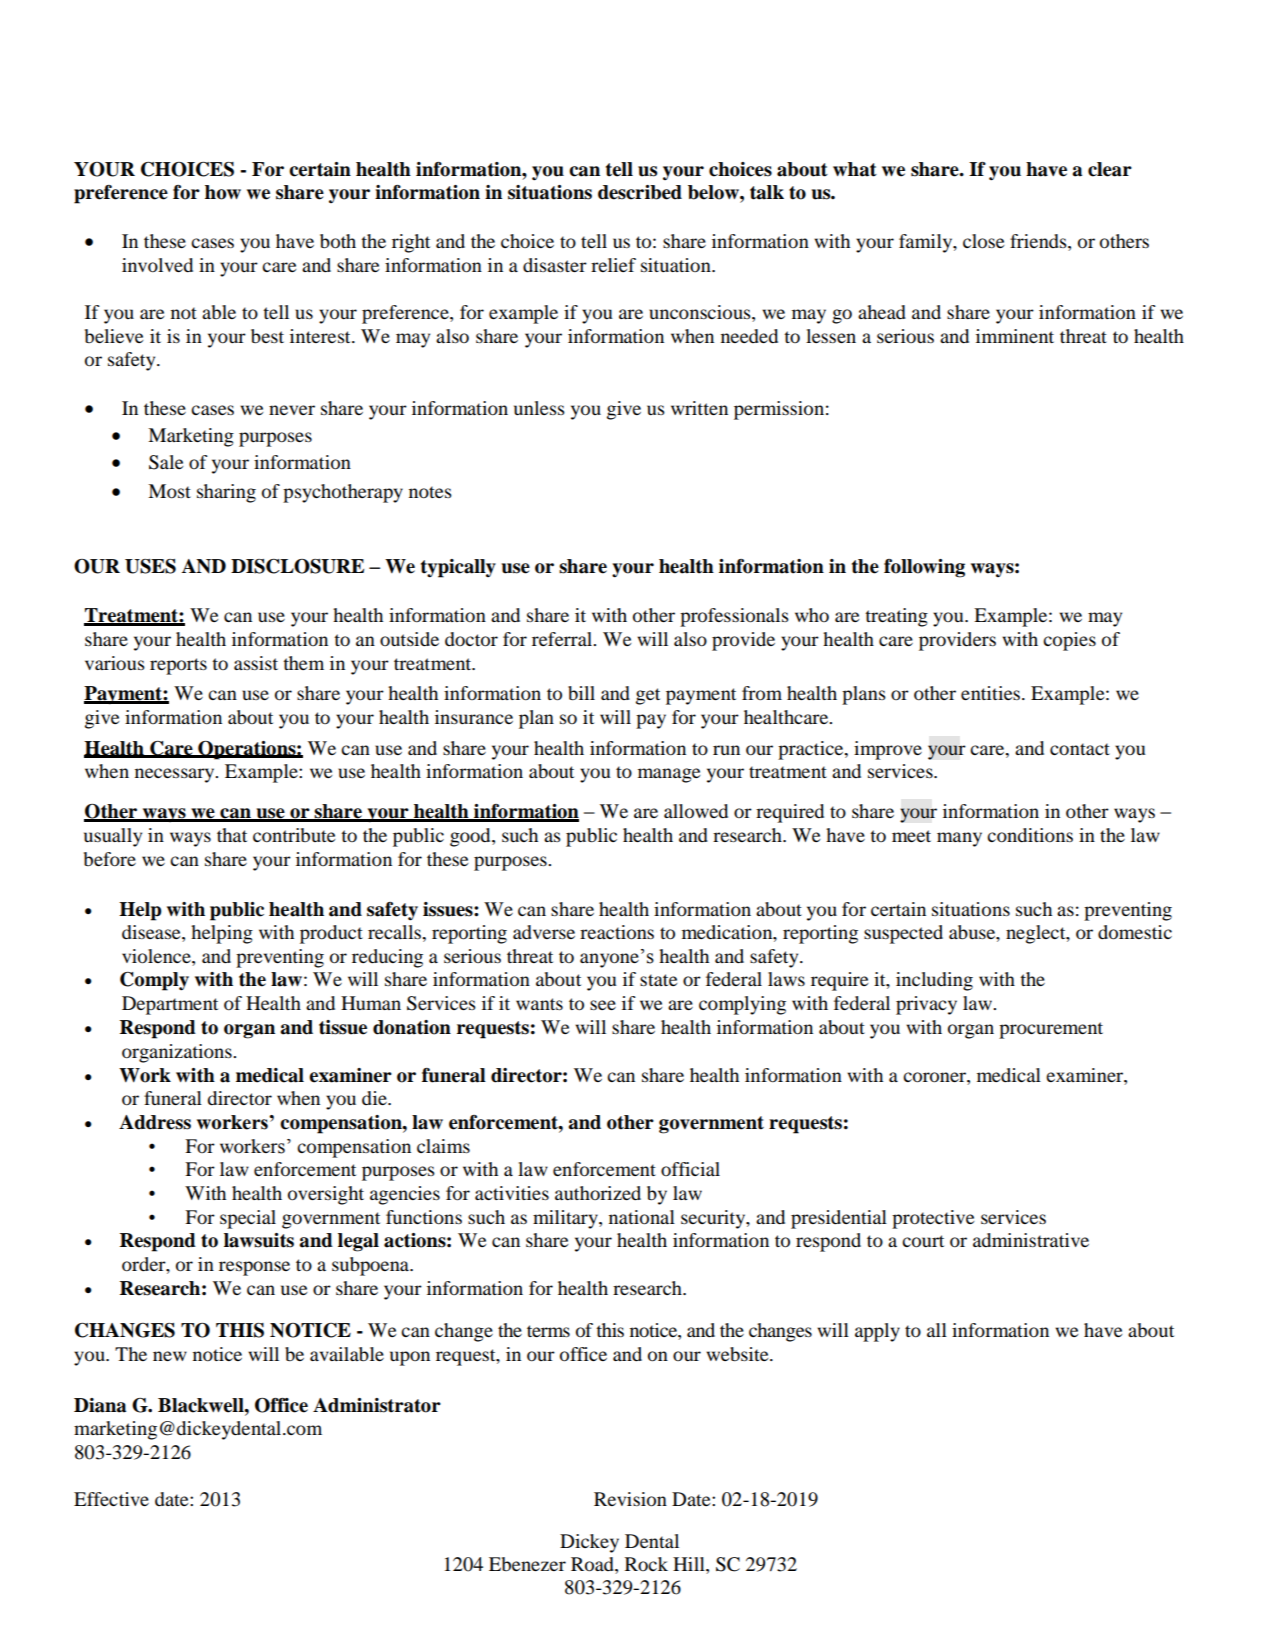  Describe the element at coordinates (170, 1005) in the page. I see `Department` at that location.
